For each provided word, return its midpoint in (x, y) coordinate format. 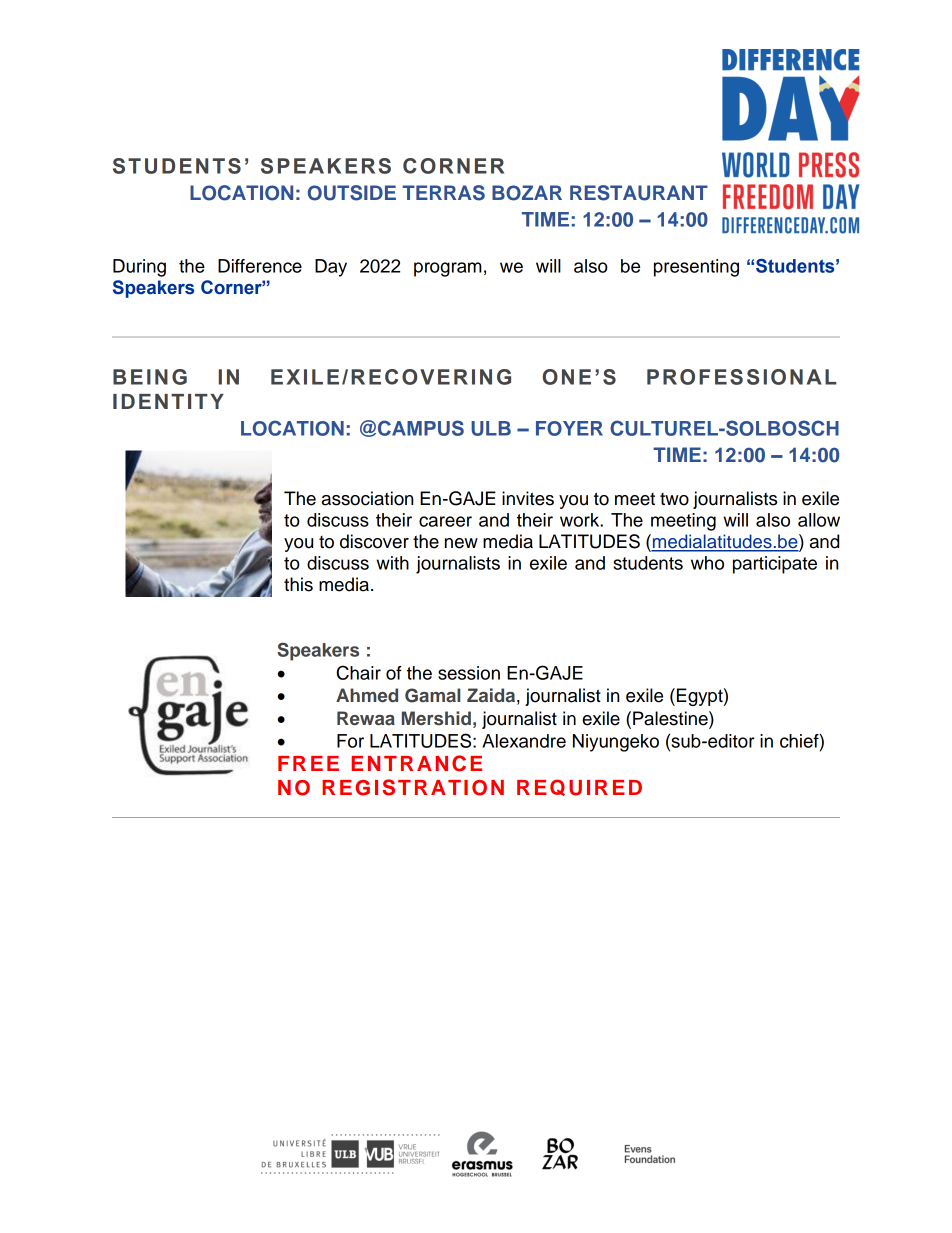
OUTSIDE (352, 193)
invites (528, 498)
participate (775, 565)
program (448, 269)
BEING (150, 377)
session (469, 673)
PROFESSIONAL (741, 377)
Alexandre (524, 741)
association (367, 498)
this (298, 584)
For (350, 741)
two (674, 499)
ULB (491, 428)
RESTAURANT (639, 193)
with (392, 563)
